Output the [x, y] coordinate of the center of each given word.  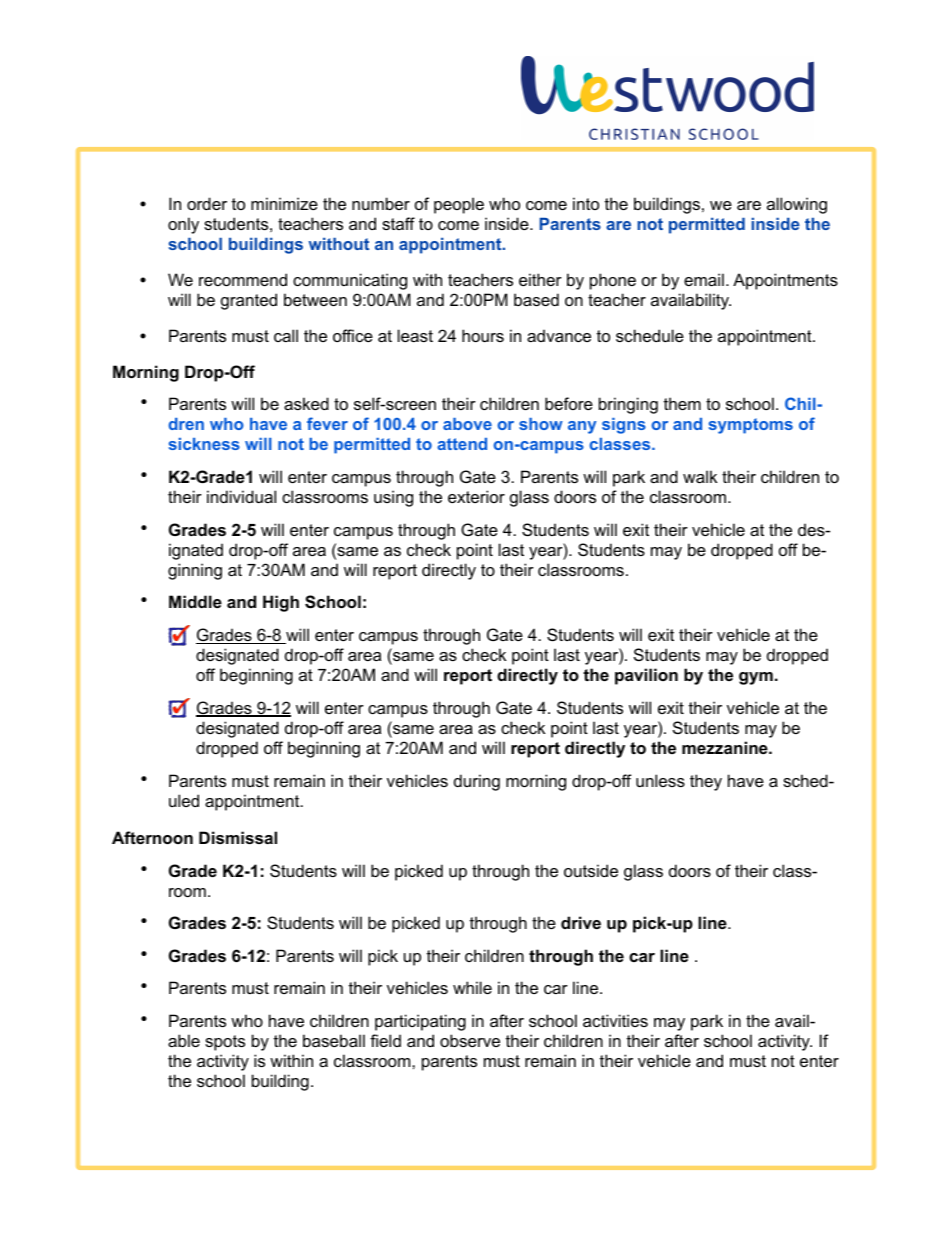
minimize [284, 203]
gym [756, 678]
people [459, 205]
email [704, 279]
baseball [334, 1040]
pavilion [646, 676]
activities [615, 1020]
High [281, 603]
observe [470, 1040]
